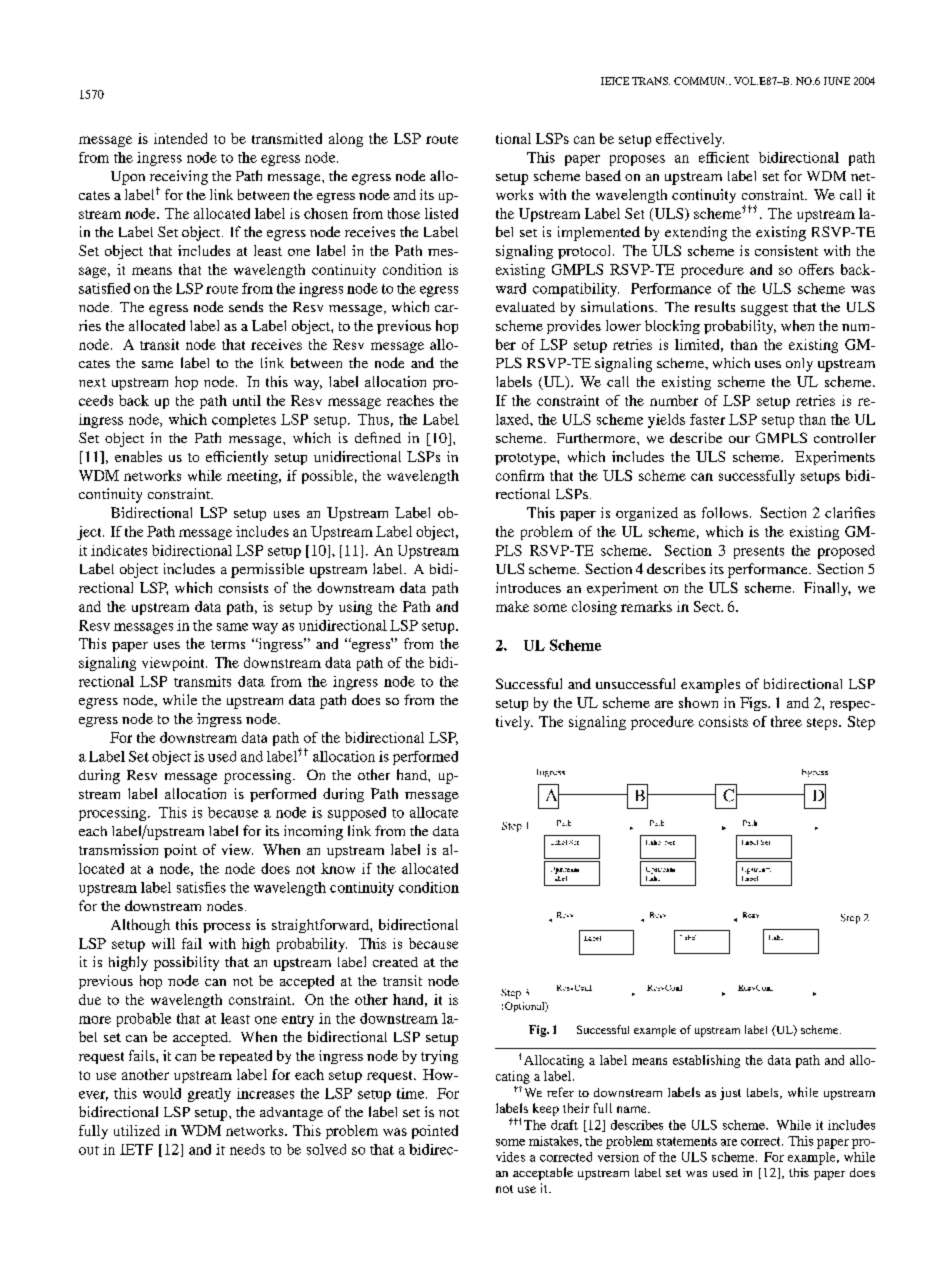 The image size is (952, 1271). What do you see at coordinates (827, 589) in the screenshot?
I see `Finally` at bounding box center [827, 589].
